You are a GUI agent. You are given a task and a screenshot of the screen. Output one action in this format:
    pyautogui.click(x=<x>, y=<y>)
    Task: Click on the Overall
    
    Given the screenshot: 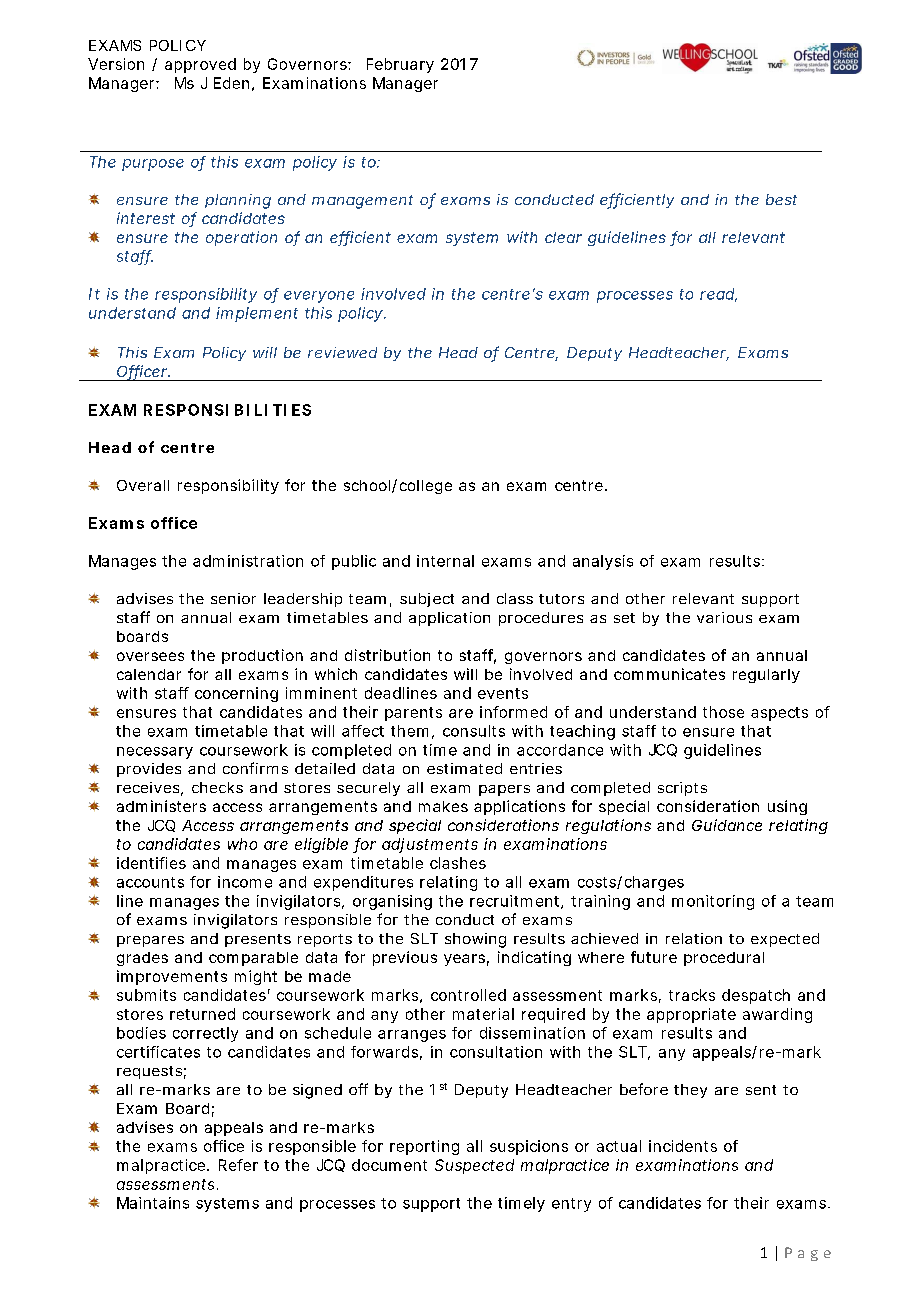 What is the action you would take?
    pyautogui.click(x=143, y=485)
